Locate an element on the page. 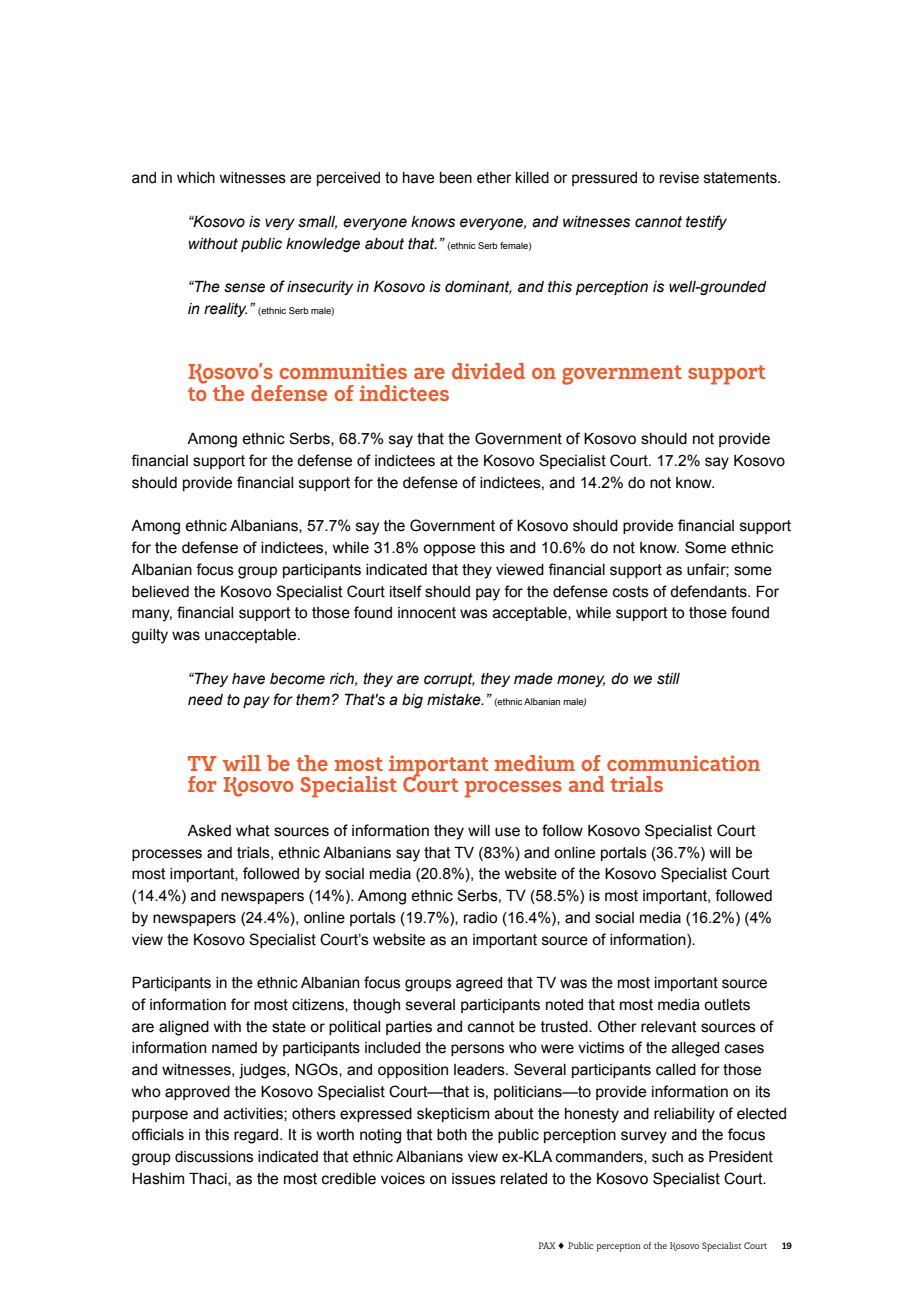 This document has width=924, height=1308. communication is located at coordinates (683, 763).
